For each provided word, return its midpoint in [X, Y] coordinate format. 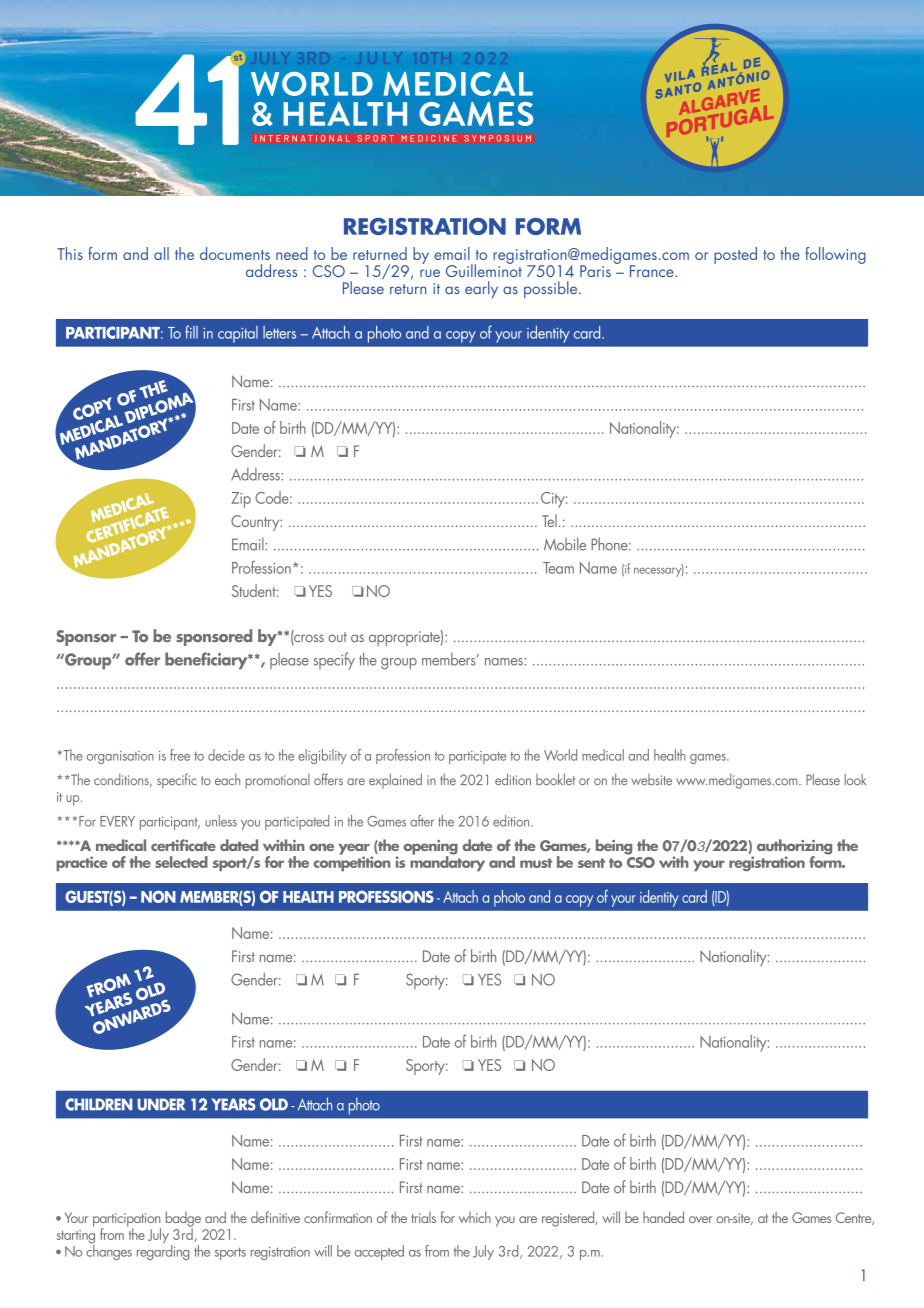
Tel [549, 520]
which [475, 1217]
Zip [241, 500]
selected [181, 862]
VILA [681, 77]
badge [183, 1220]
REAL [720, 69]
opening [430, 848]
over [700, 1219]
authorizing [794, 848]
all [161, 253]
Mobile [565, 544]
